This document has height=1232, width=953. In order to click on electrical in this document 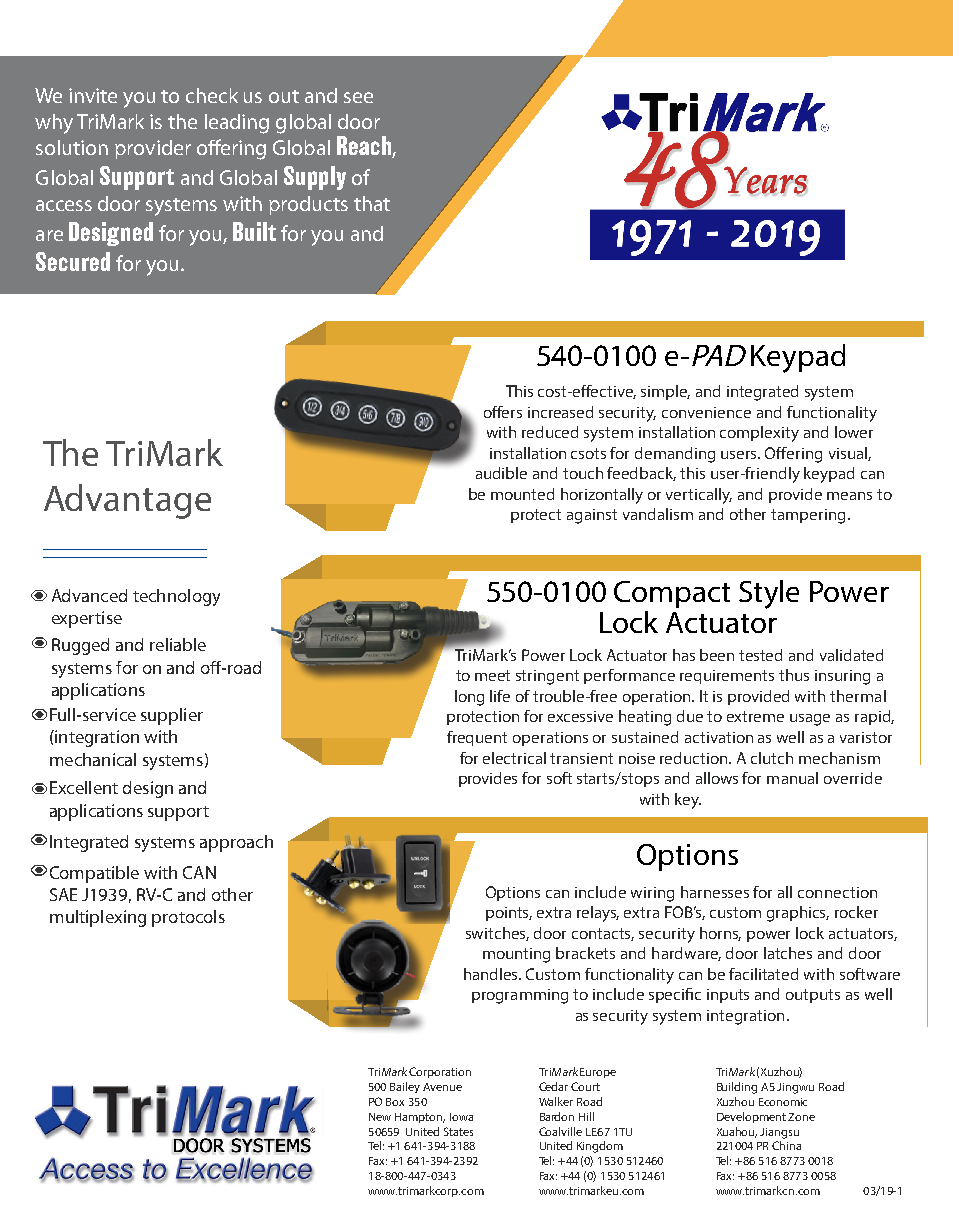, I will do `click(514, 758)`.
